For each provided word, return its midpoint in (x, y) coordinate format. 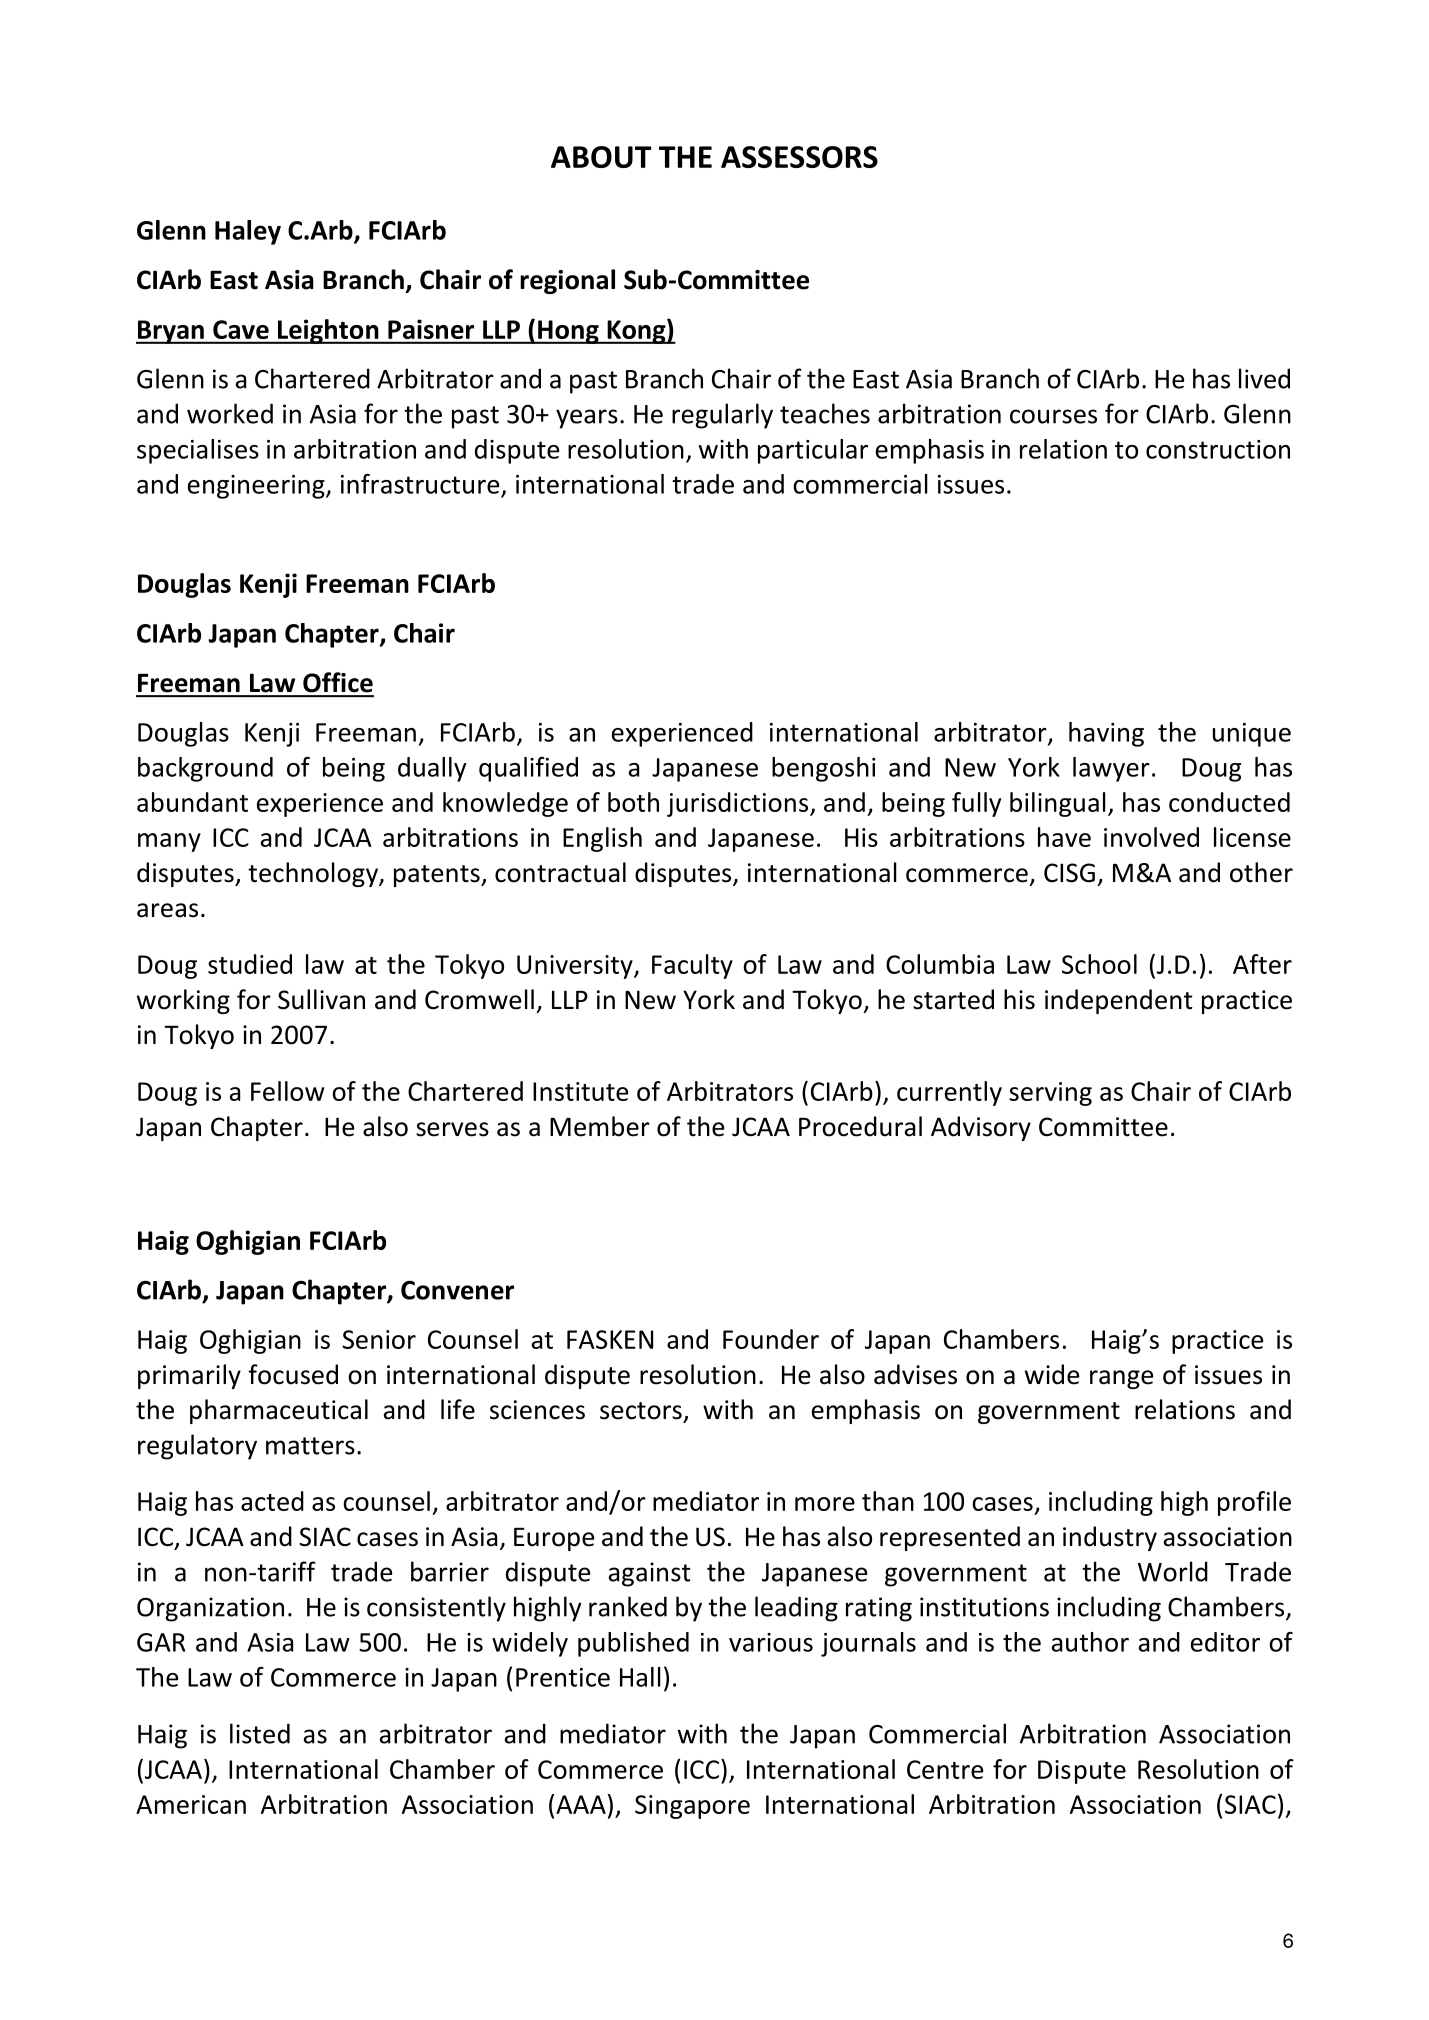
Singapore (692, 1807)
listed (260, 1733)
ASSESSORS (799, 157)
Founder (771, 1339)
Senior (379, 1339)
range (1122, 1379)
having (1106, 734)
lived (1264, 378)
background (205, 769)
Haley (248, 232)
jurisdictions (739, 804)
